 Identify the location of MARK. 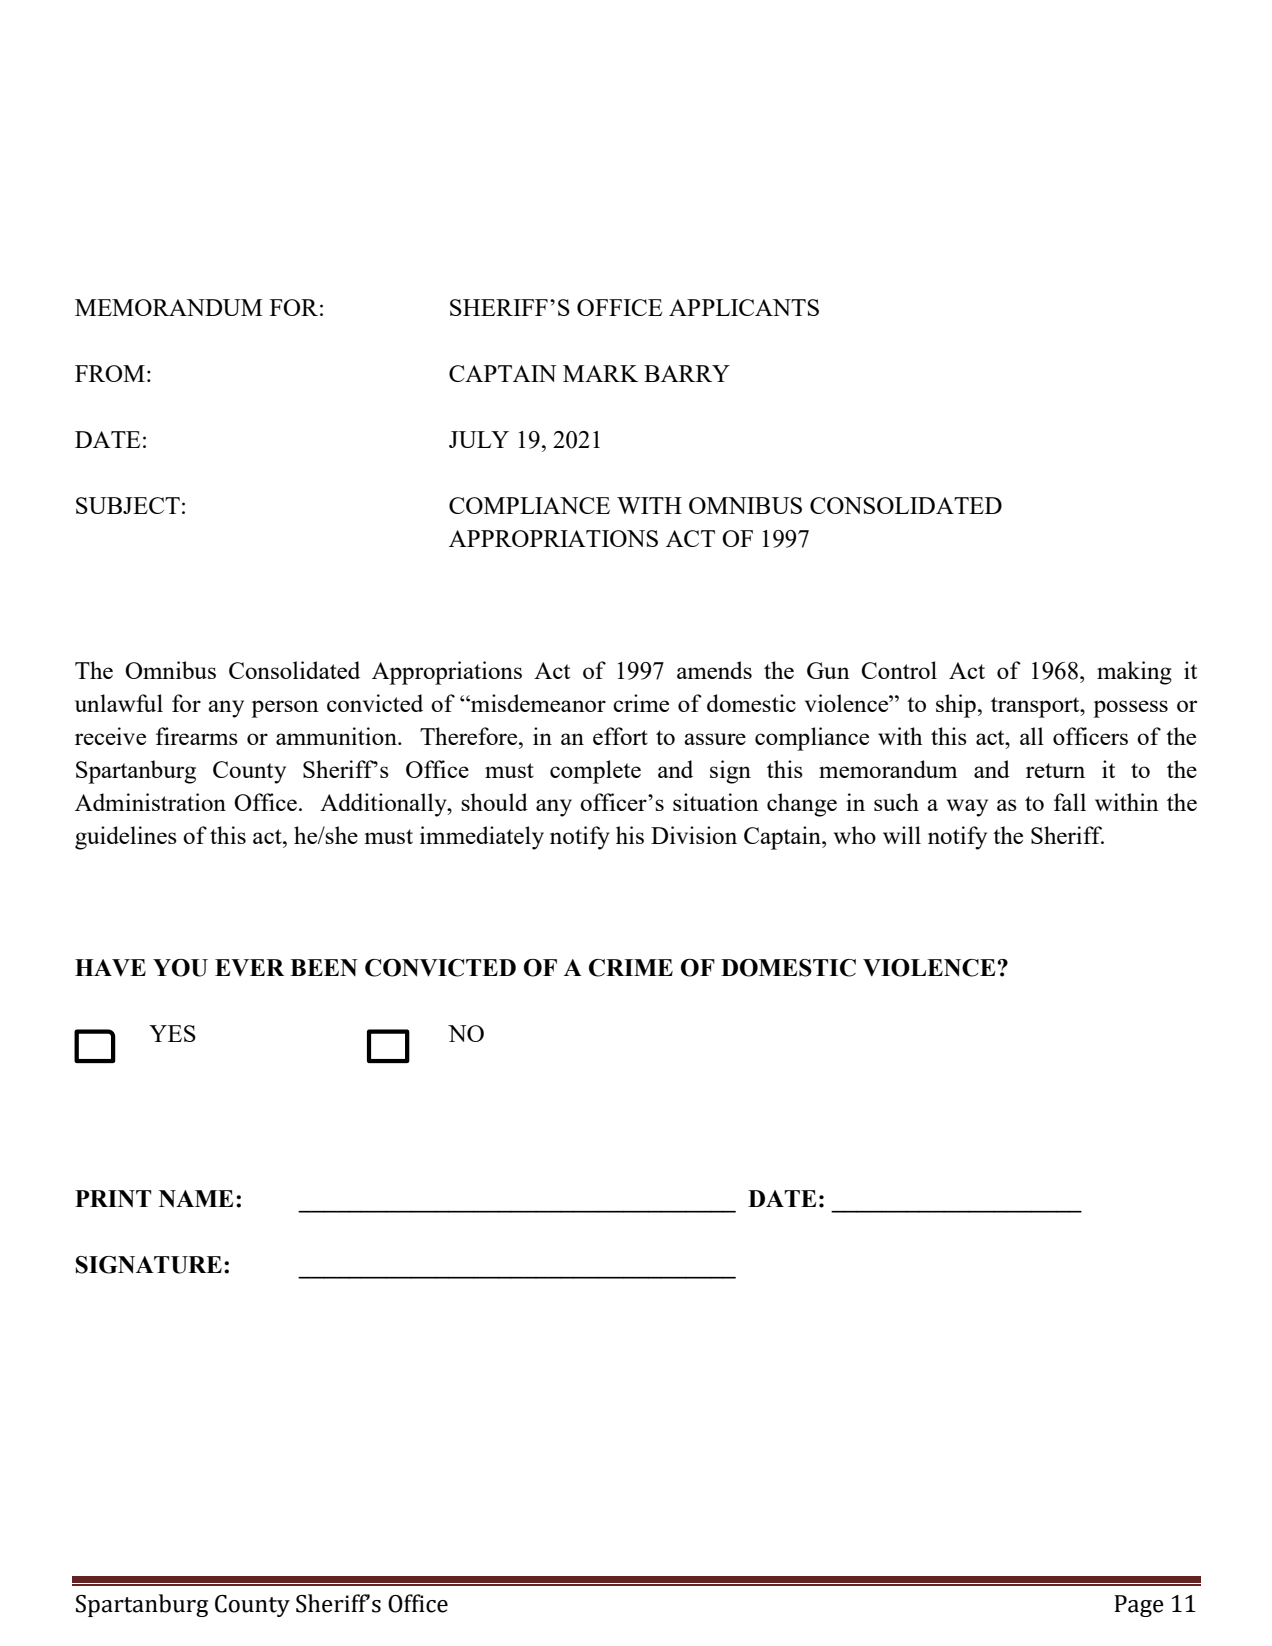
(600, 373).
